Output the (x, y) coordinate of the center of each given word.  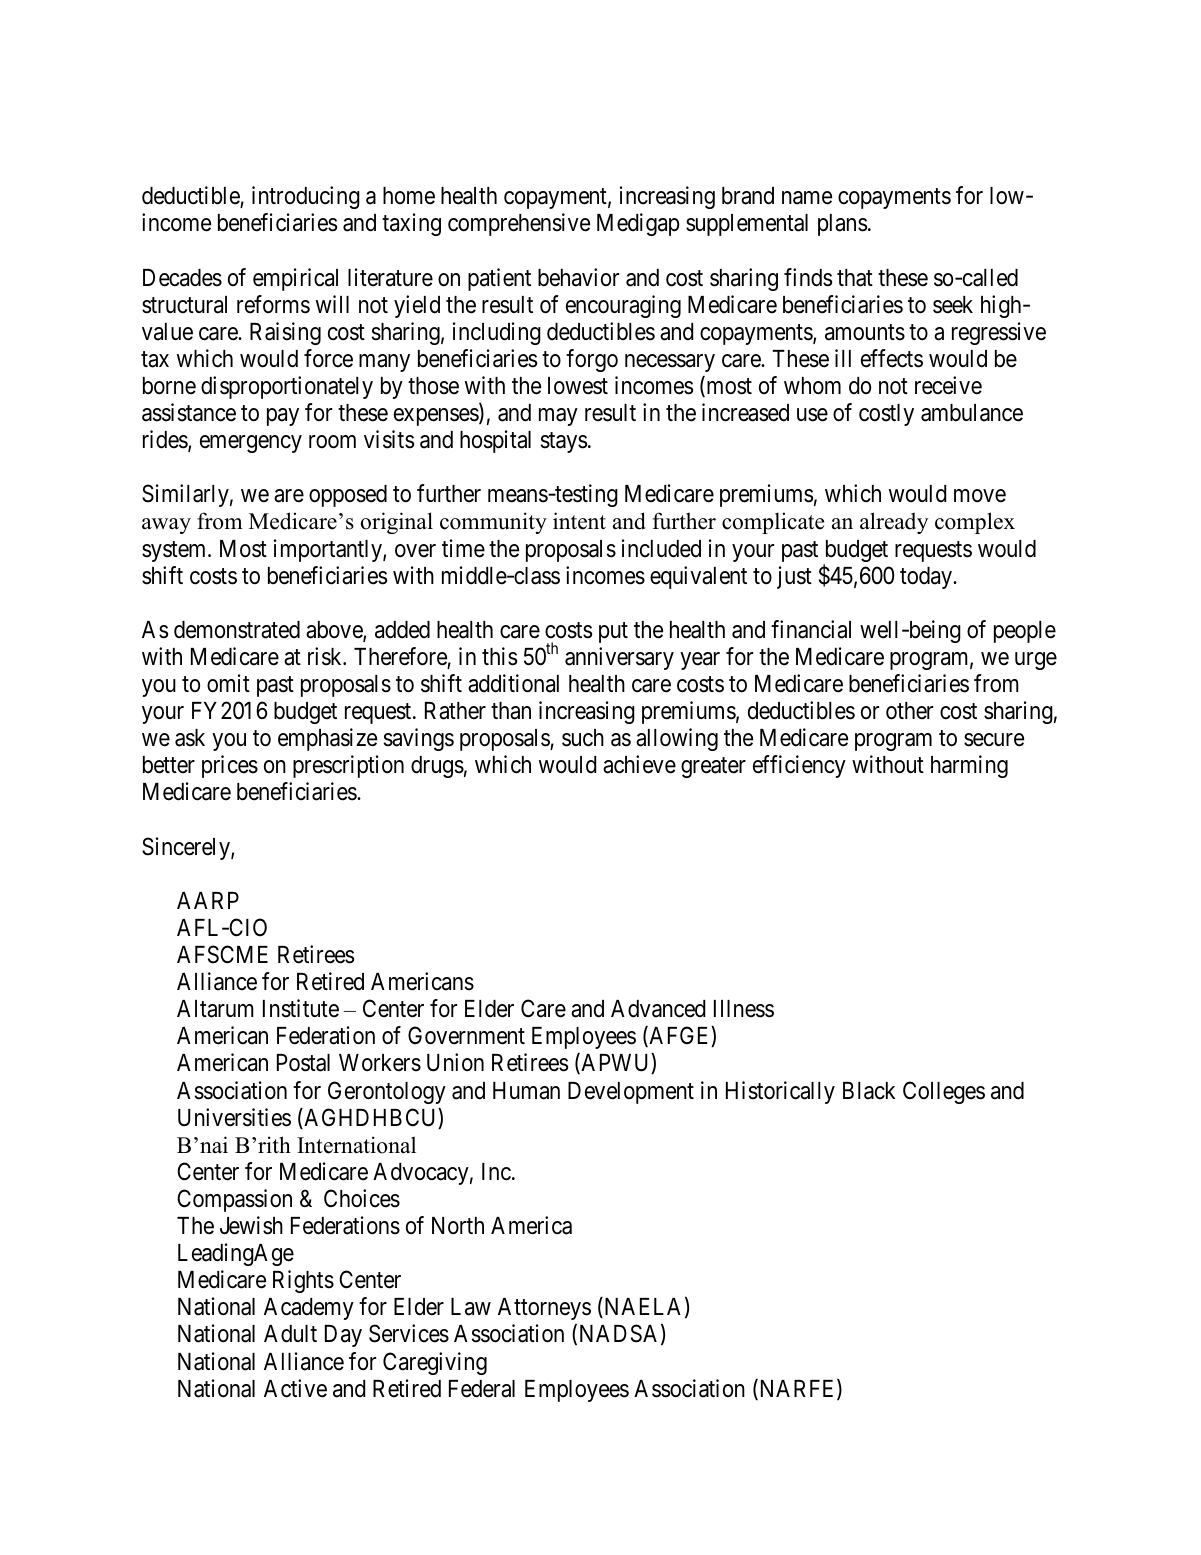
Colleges (944, 1092)
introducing (306, 197)
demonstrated (237, 630)
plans (842, 225)
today (927, 578)
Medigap (638, 224)
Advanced (658, 1009)
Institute (301, 1008)
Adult (290, 1334)
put (613, 632)
